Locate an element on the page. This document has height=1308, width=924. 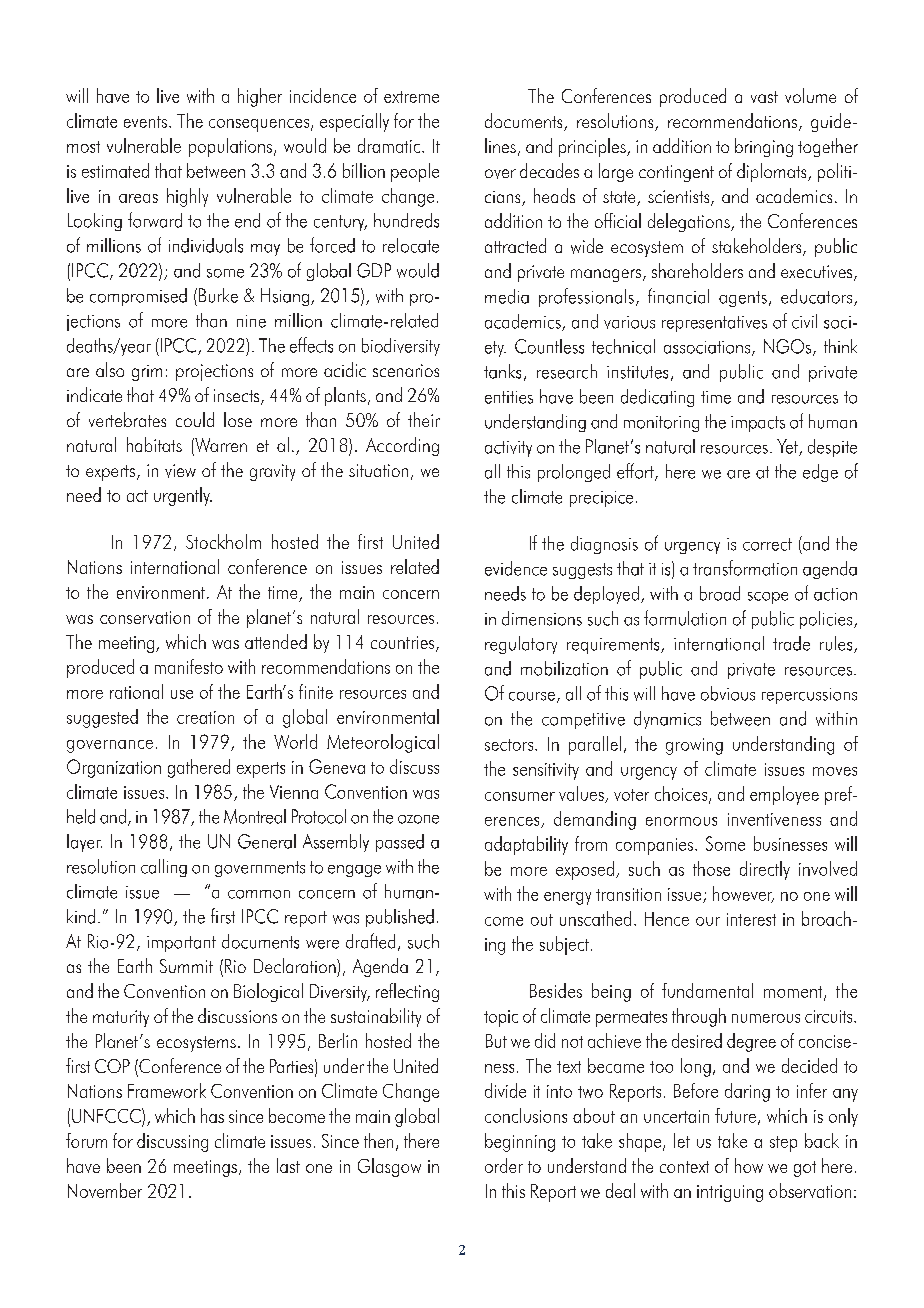
bringing is located at coordinates (764, 147).
